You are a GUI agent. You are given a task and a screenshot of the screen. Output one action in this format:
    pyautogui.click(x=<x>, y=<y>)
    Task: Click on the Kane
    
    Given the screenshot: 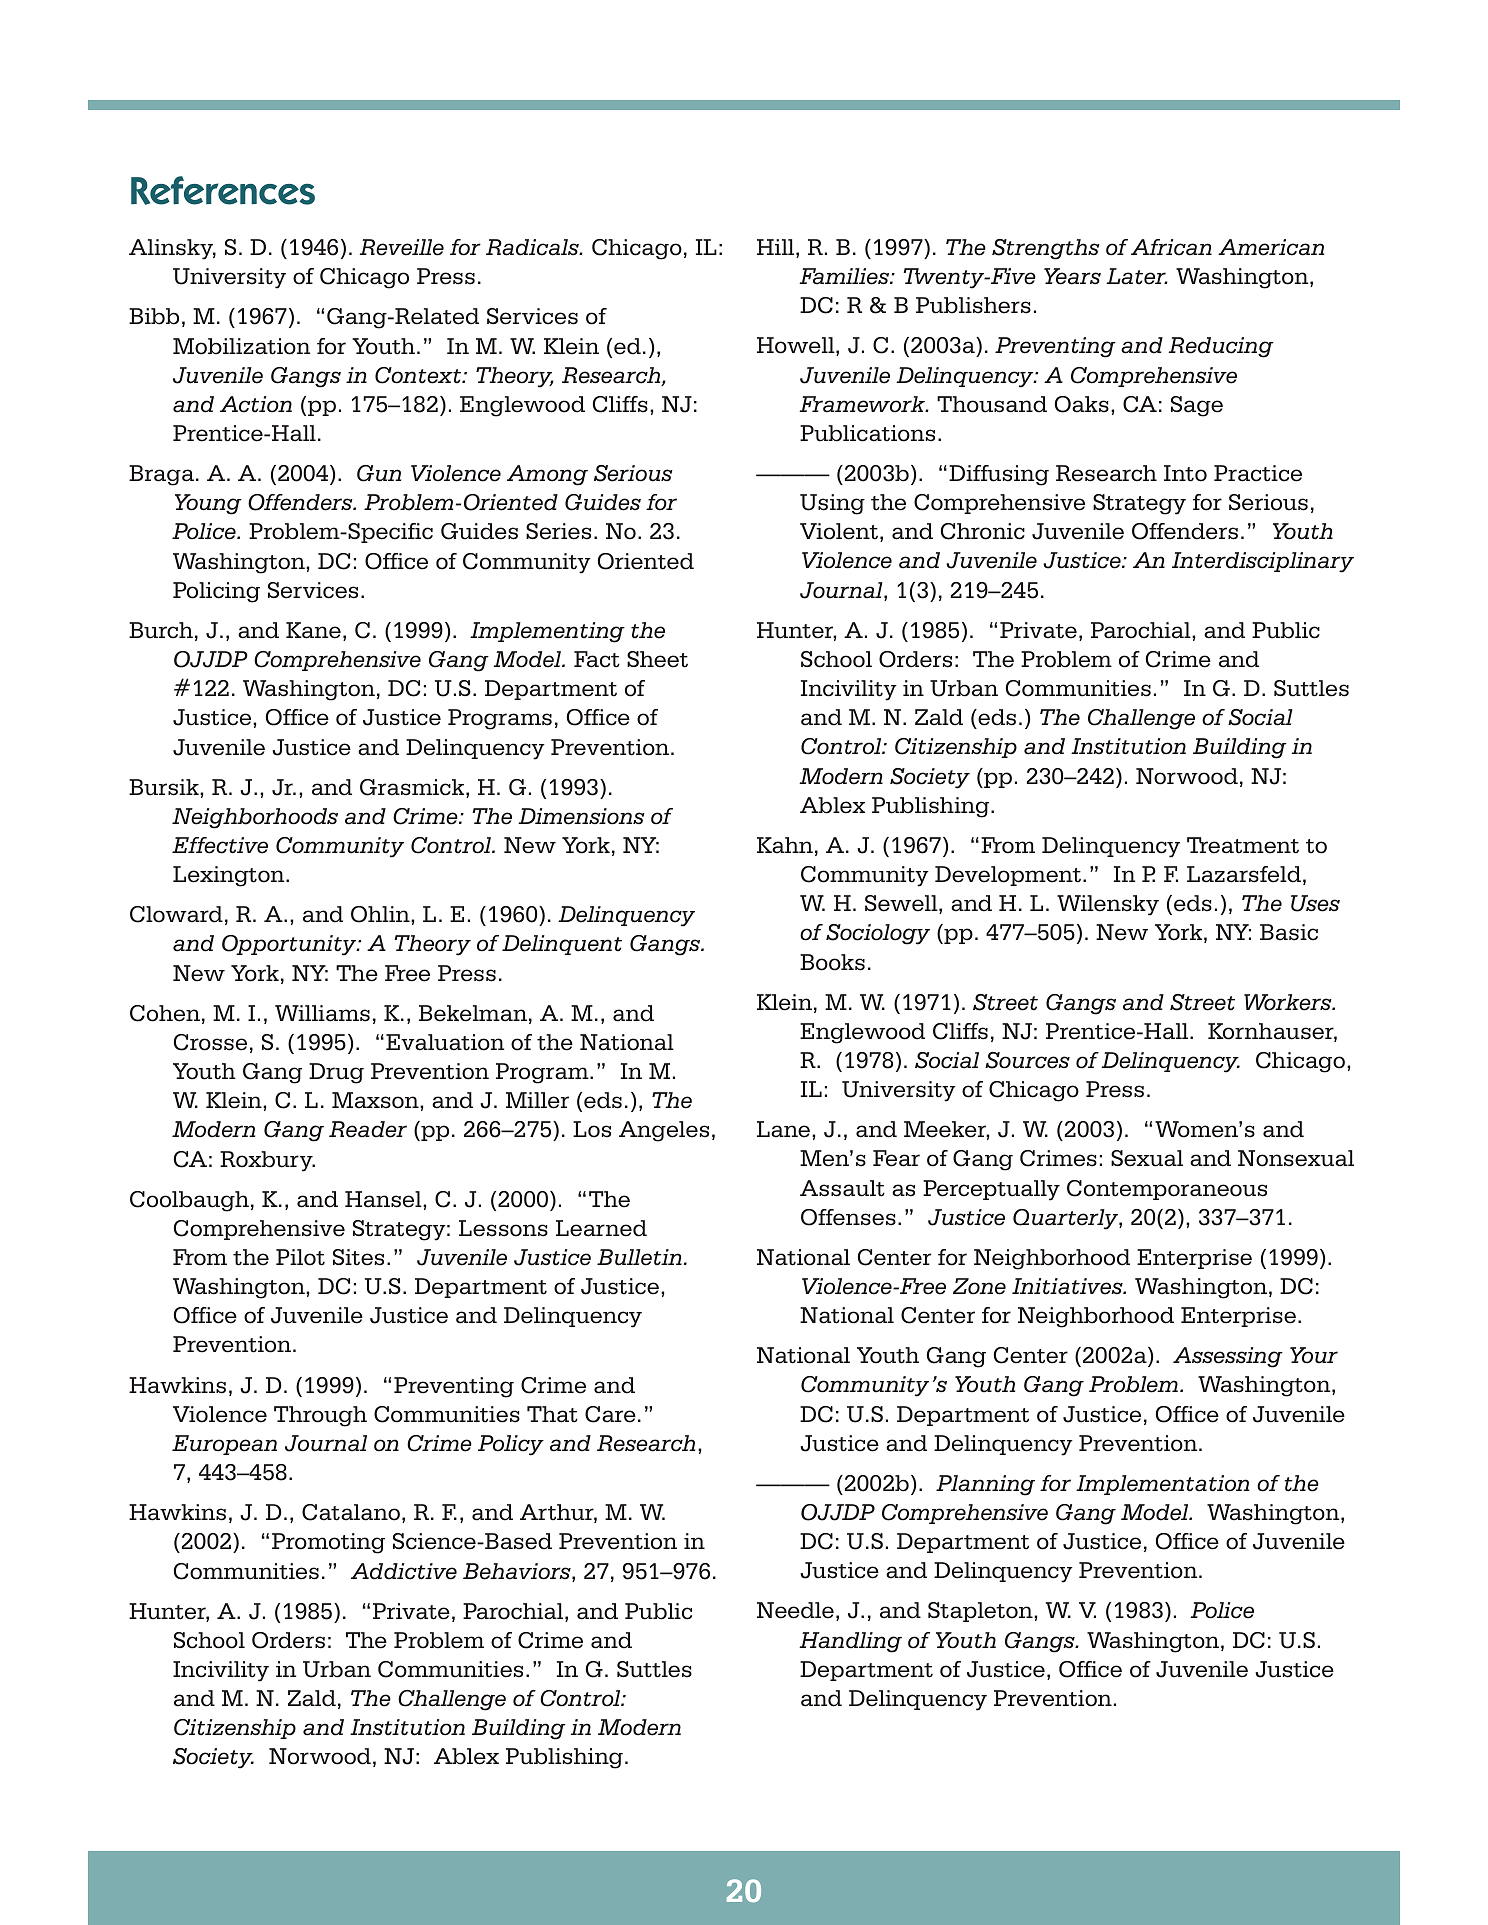 What is the action you would take?
    pyautogui.click(x=313, y=630)
